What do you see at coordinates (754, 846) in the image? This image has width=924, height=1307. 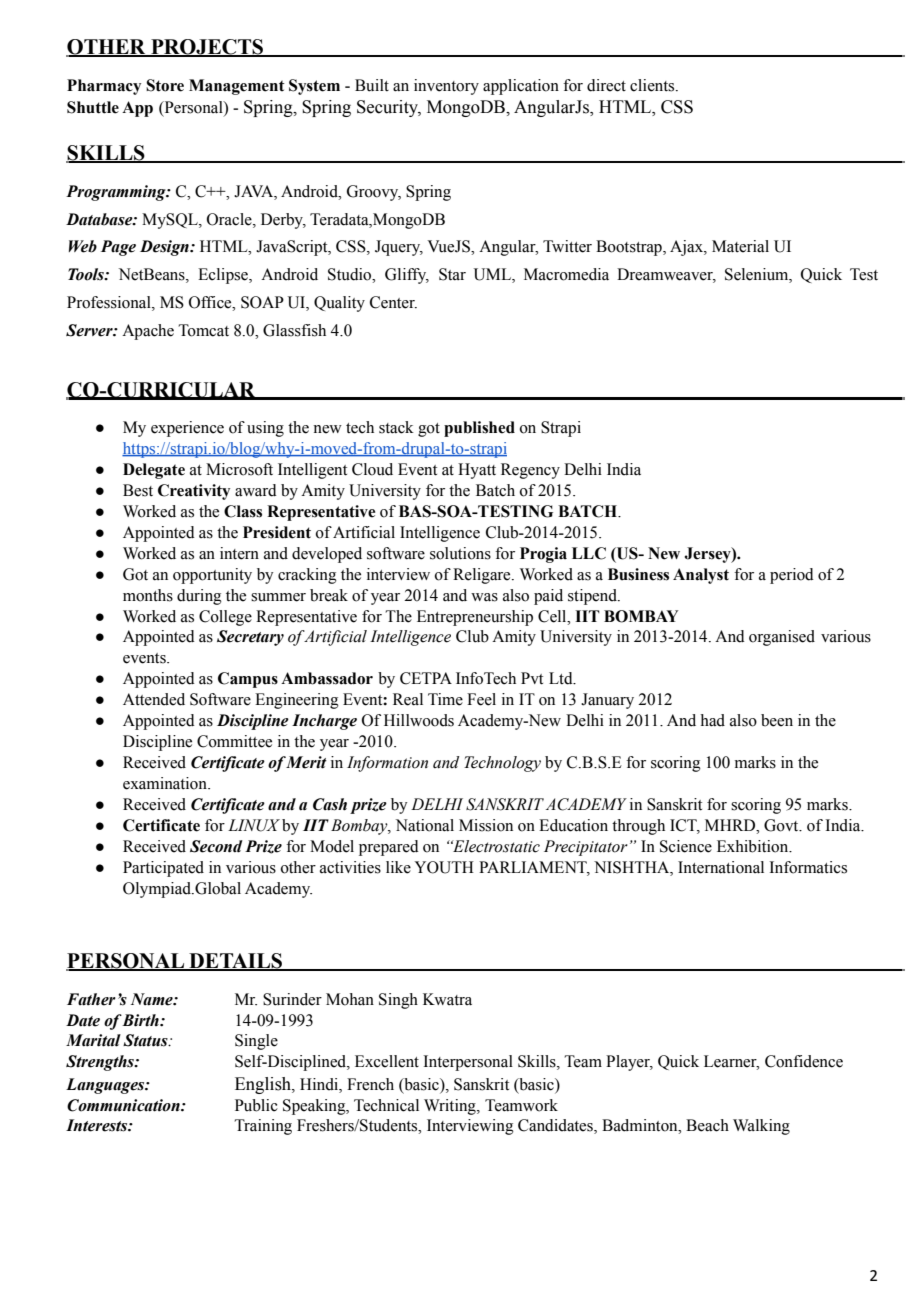 I see `Exhibition` at bounding box center [754, 846].
